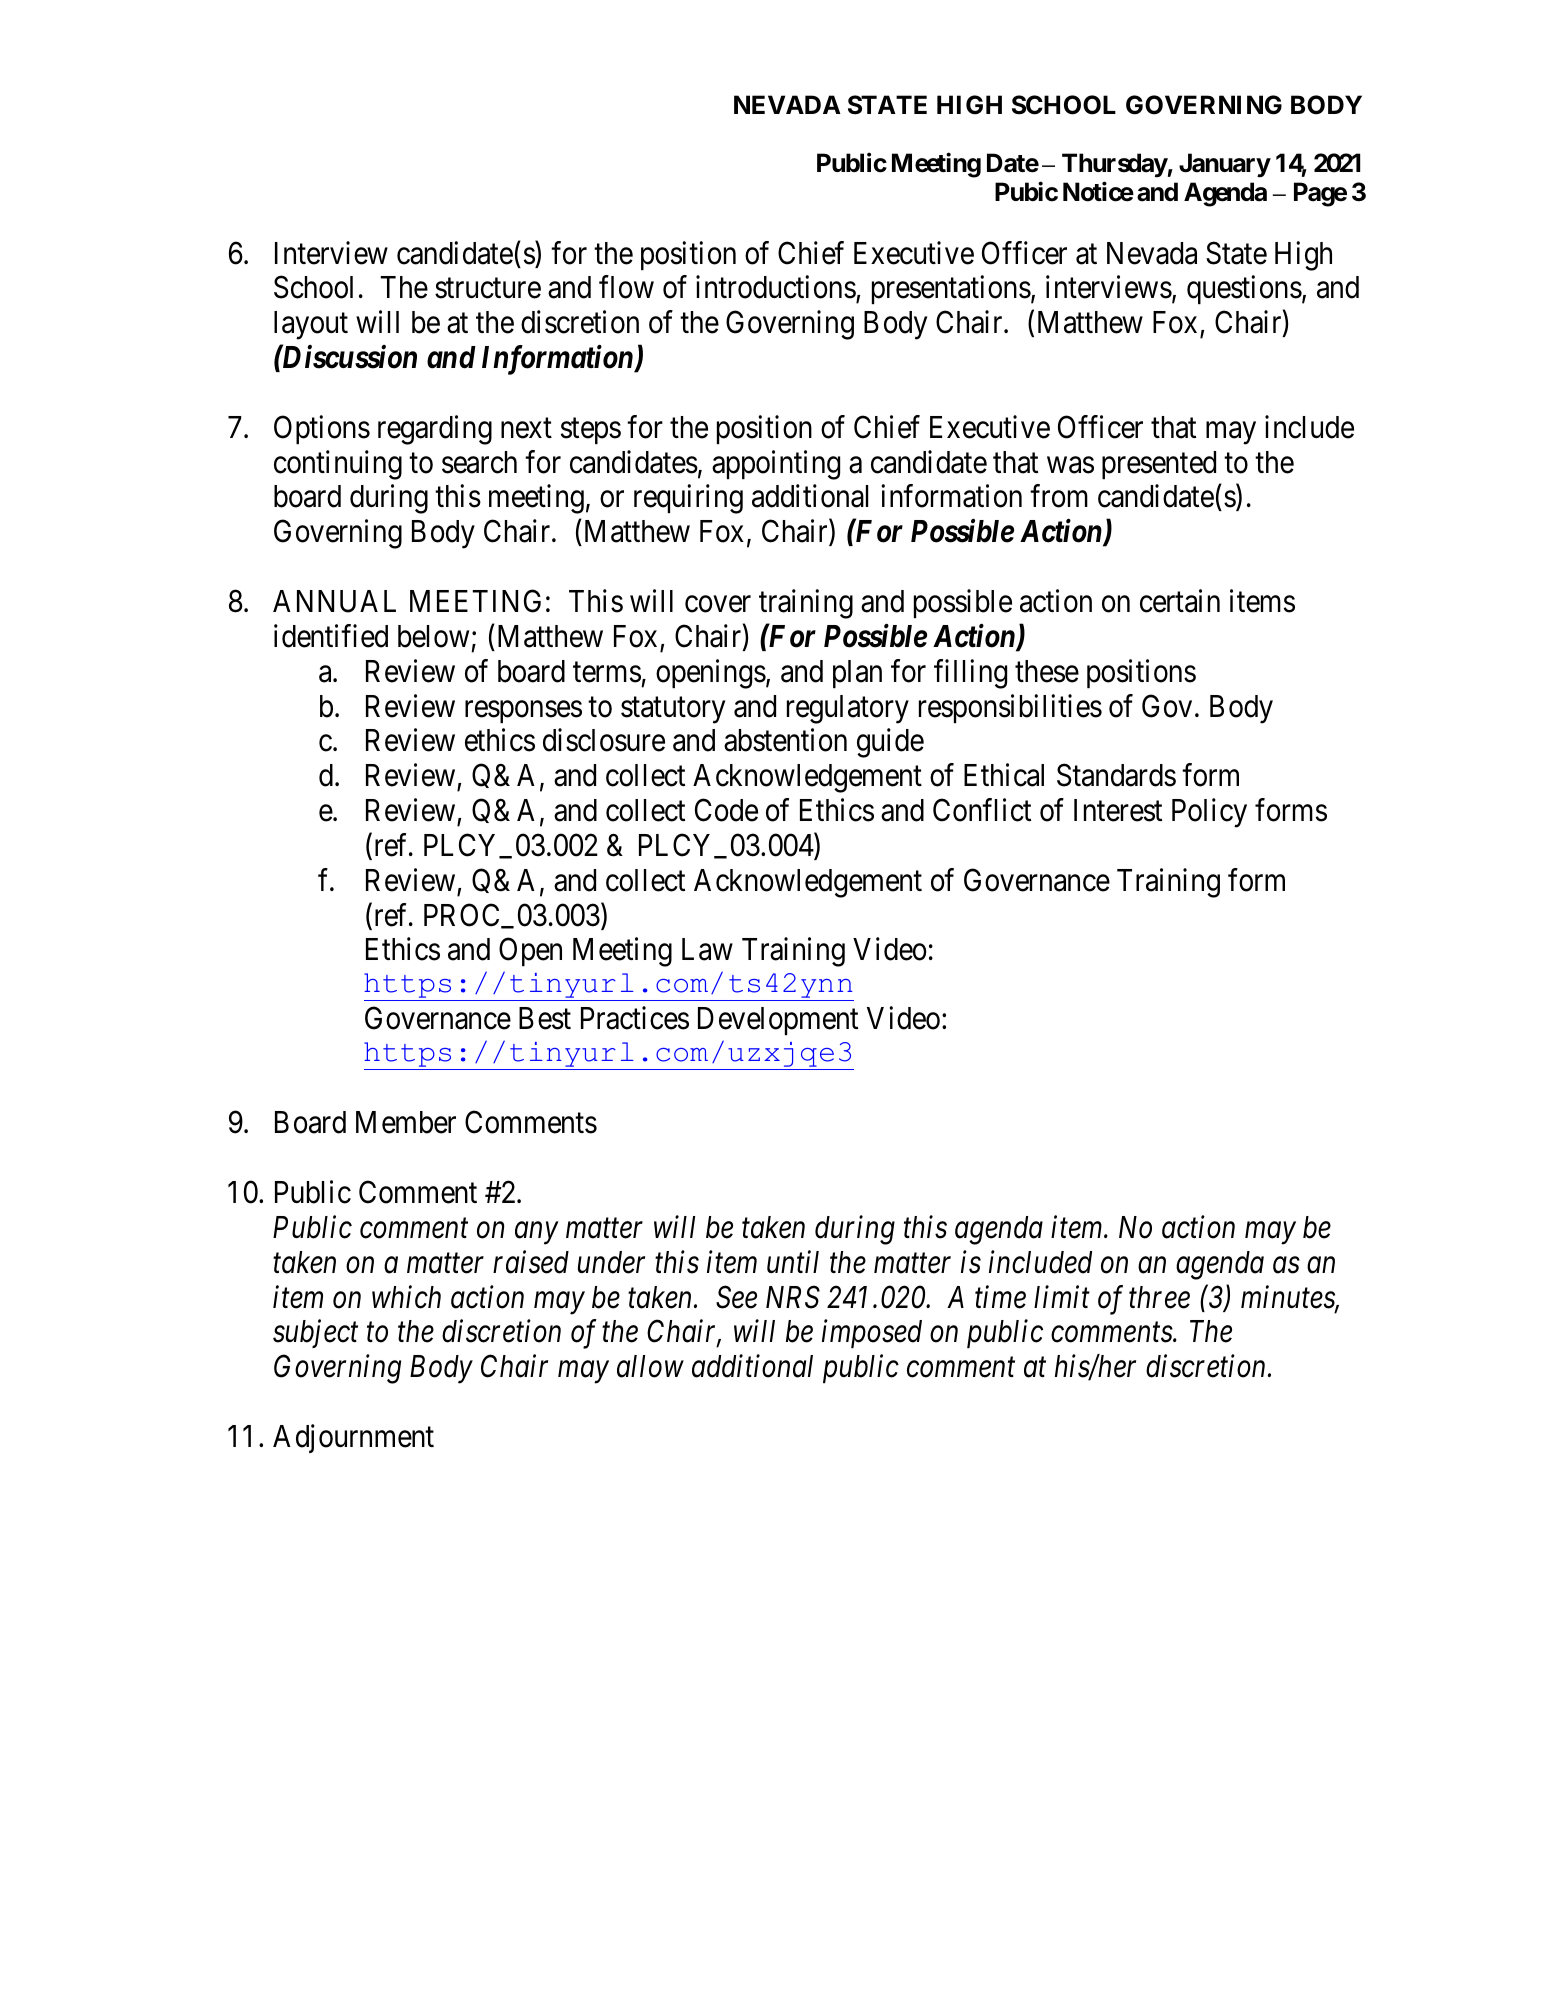 The height and width of the document is (1999, 1545). Describe the element at coordinates (433, 636) in the document. I see `below` at that location.
